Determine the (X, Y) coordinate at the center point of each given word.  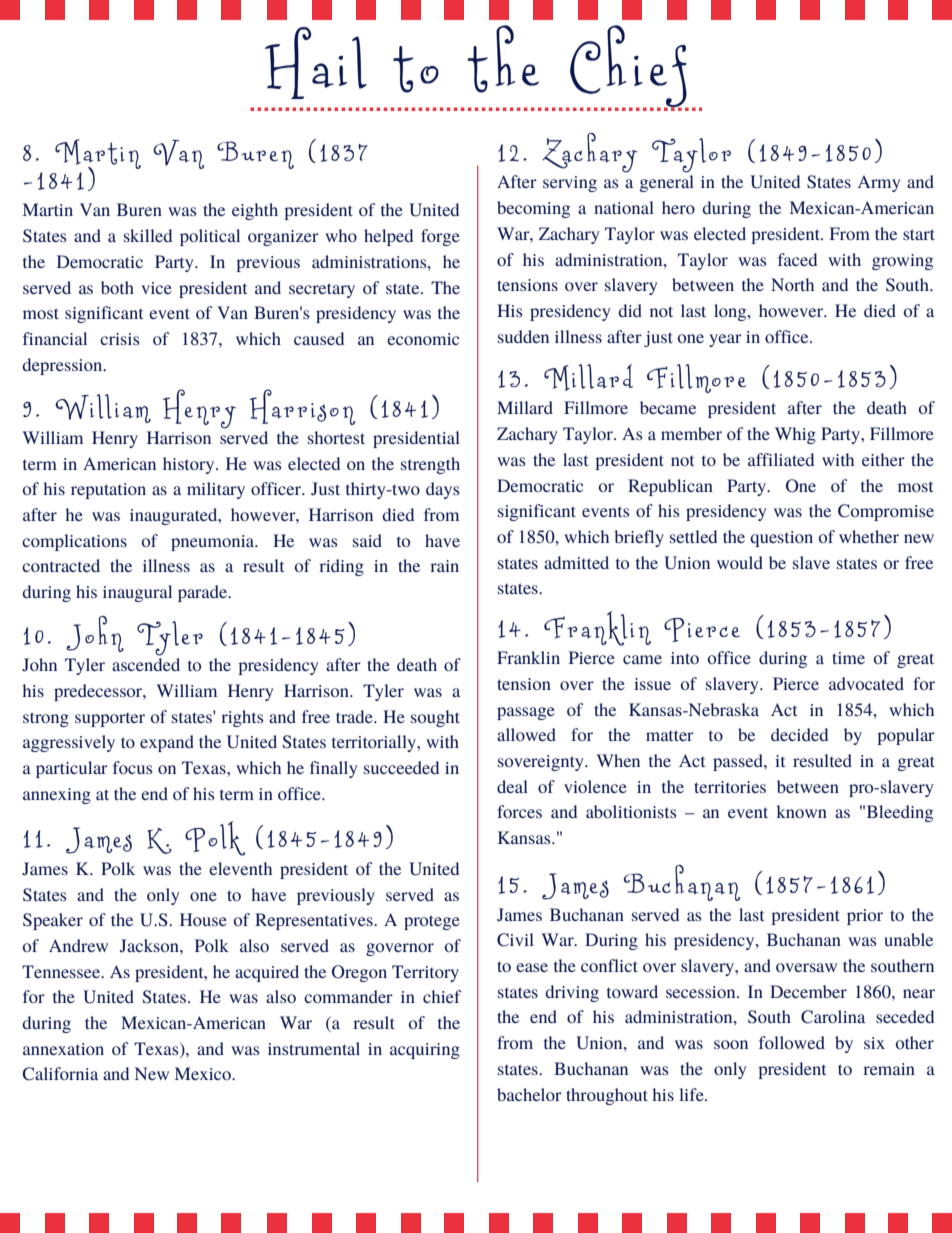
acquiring (425, 1051)
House (203, 919)
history (190, 465)
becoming (533, 209)
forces (519, 811)
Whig (795, 435)
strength (430, 465)
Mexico (204, 1073)
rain (444, 566)
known (801, 811)
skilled (148, 235)
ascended (146, 664)
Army (879, 184)
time (848, 658)
